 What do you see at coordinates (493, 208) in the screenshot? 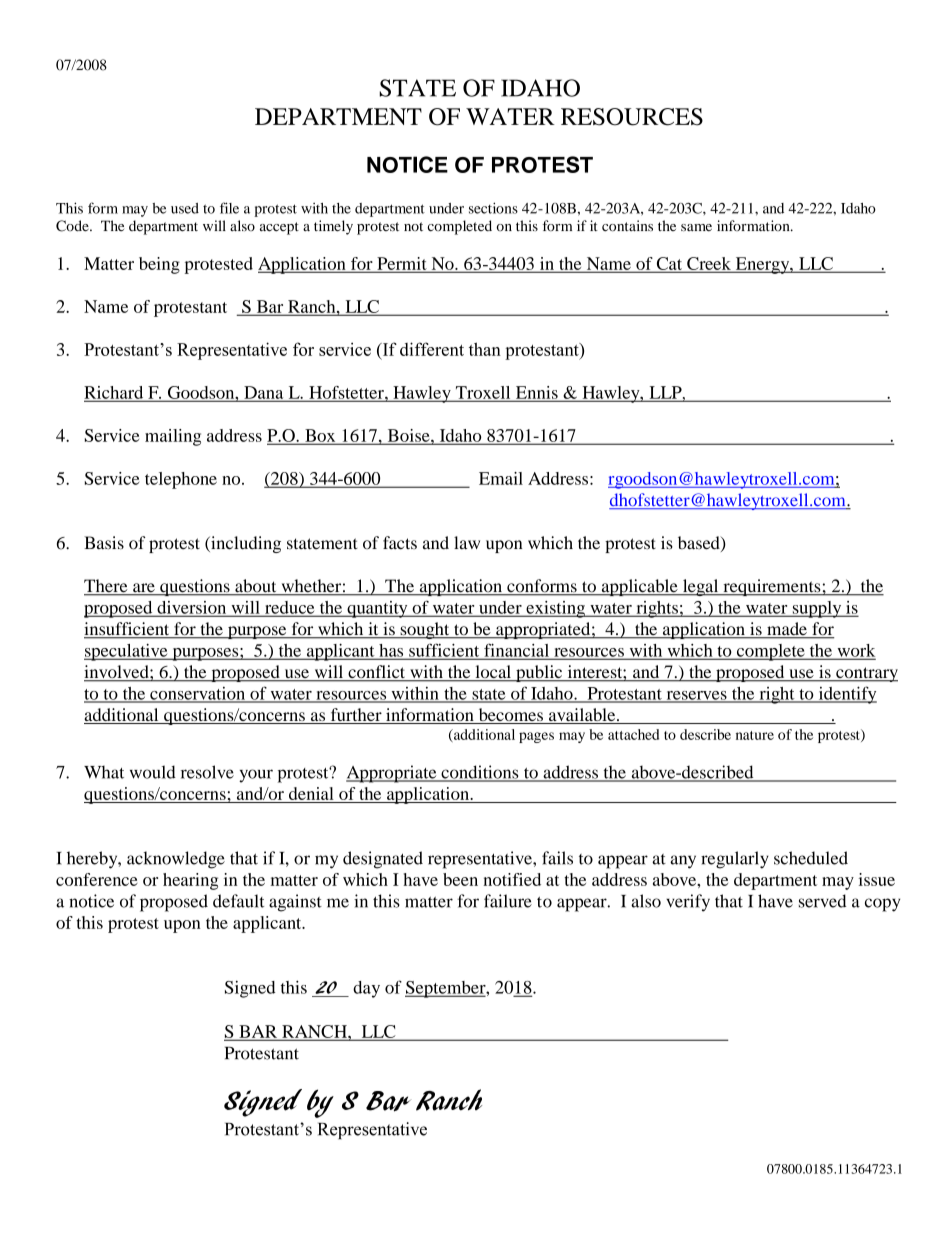
I see `sections` at bounding box center [493, 208].
